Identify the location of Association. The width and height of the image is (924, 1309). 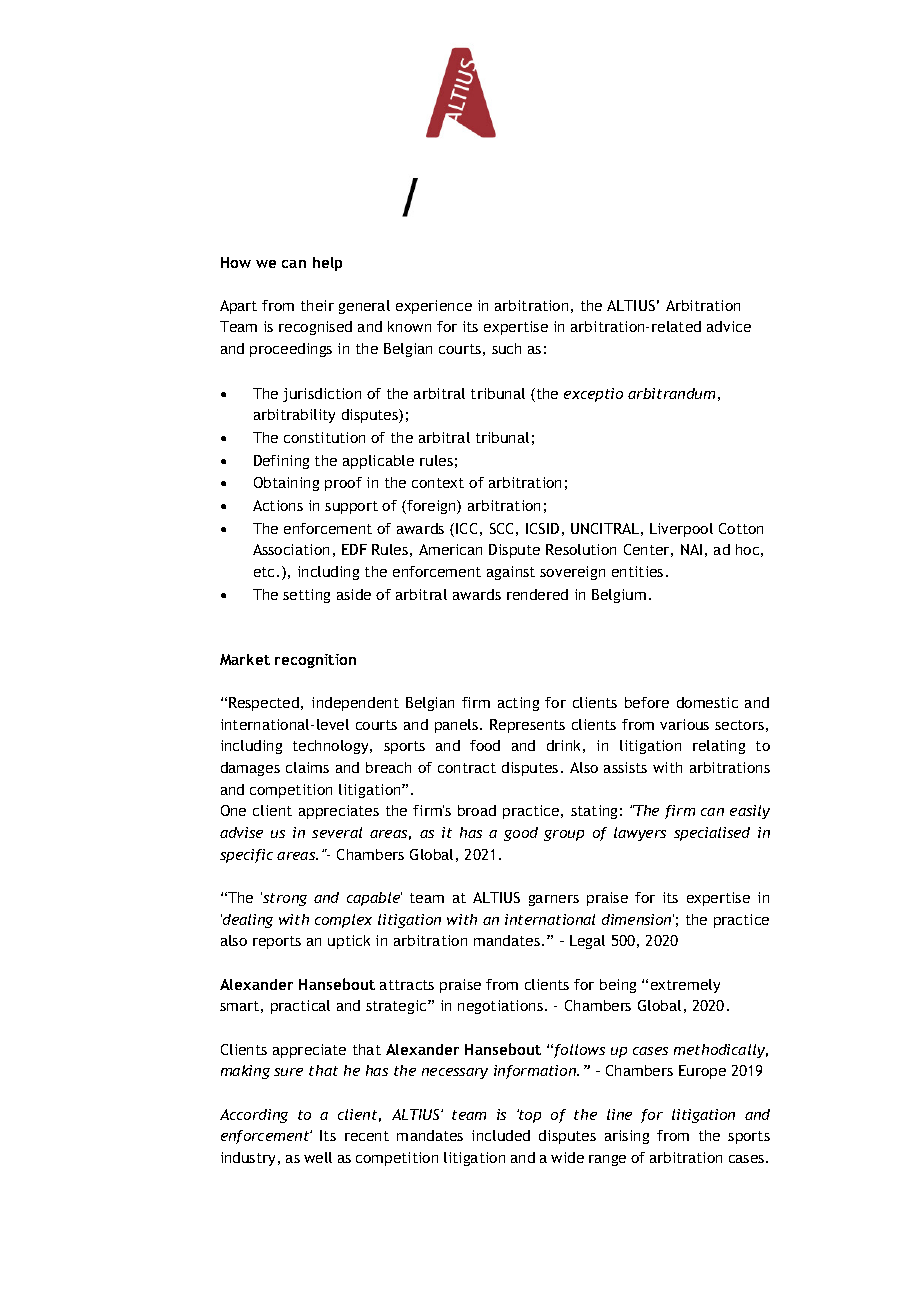
(291, 549).
